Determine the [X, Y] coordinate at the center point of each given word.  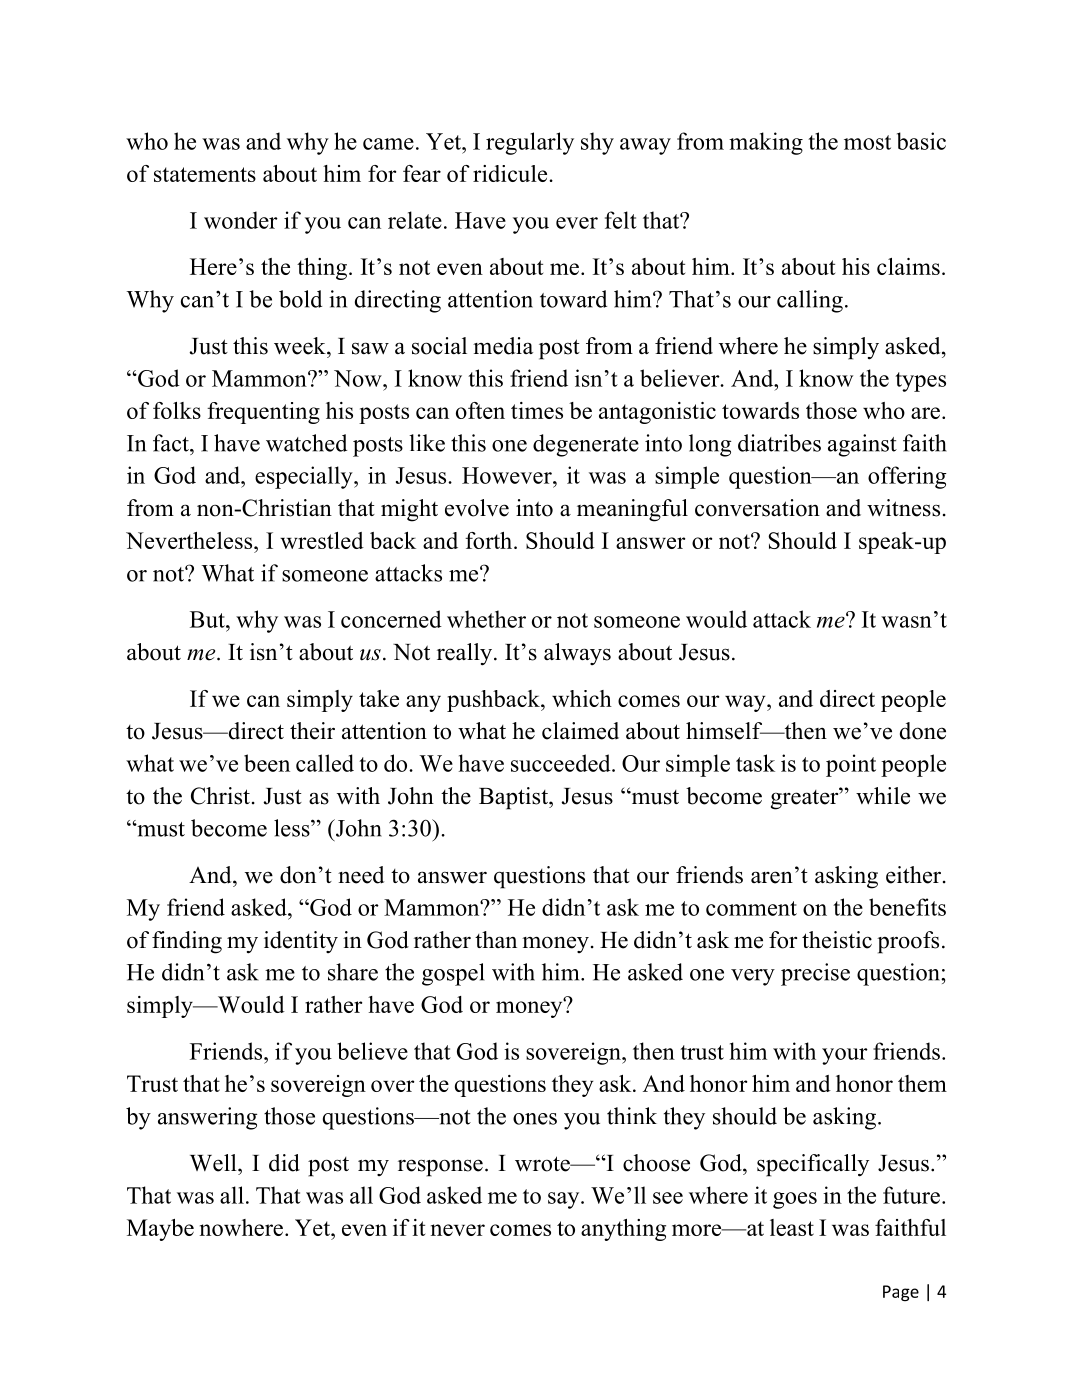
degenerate [586, 445]
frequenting [263, 413]
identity [301, 942]
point [851, 765]
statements [205, 174]
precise [815, 974]
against [862, 445]
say [565, 1200]
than [496, 939]
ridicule [511, 173]
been [267, 763]
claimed [580, 731]
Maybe [160, 1230]
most [867, 142]
